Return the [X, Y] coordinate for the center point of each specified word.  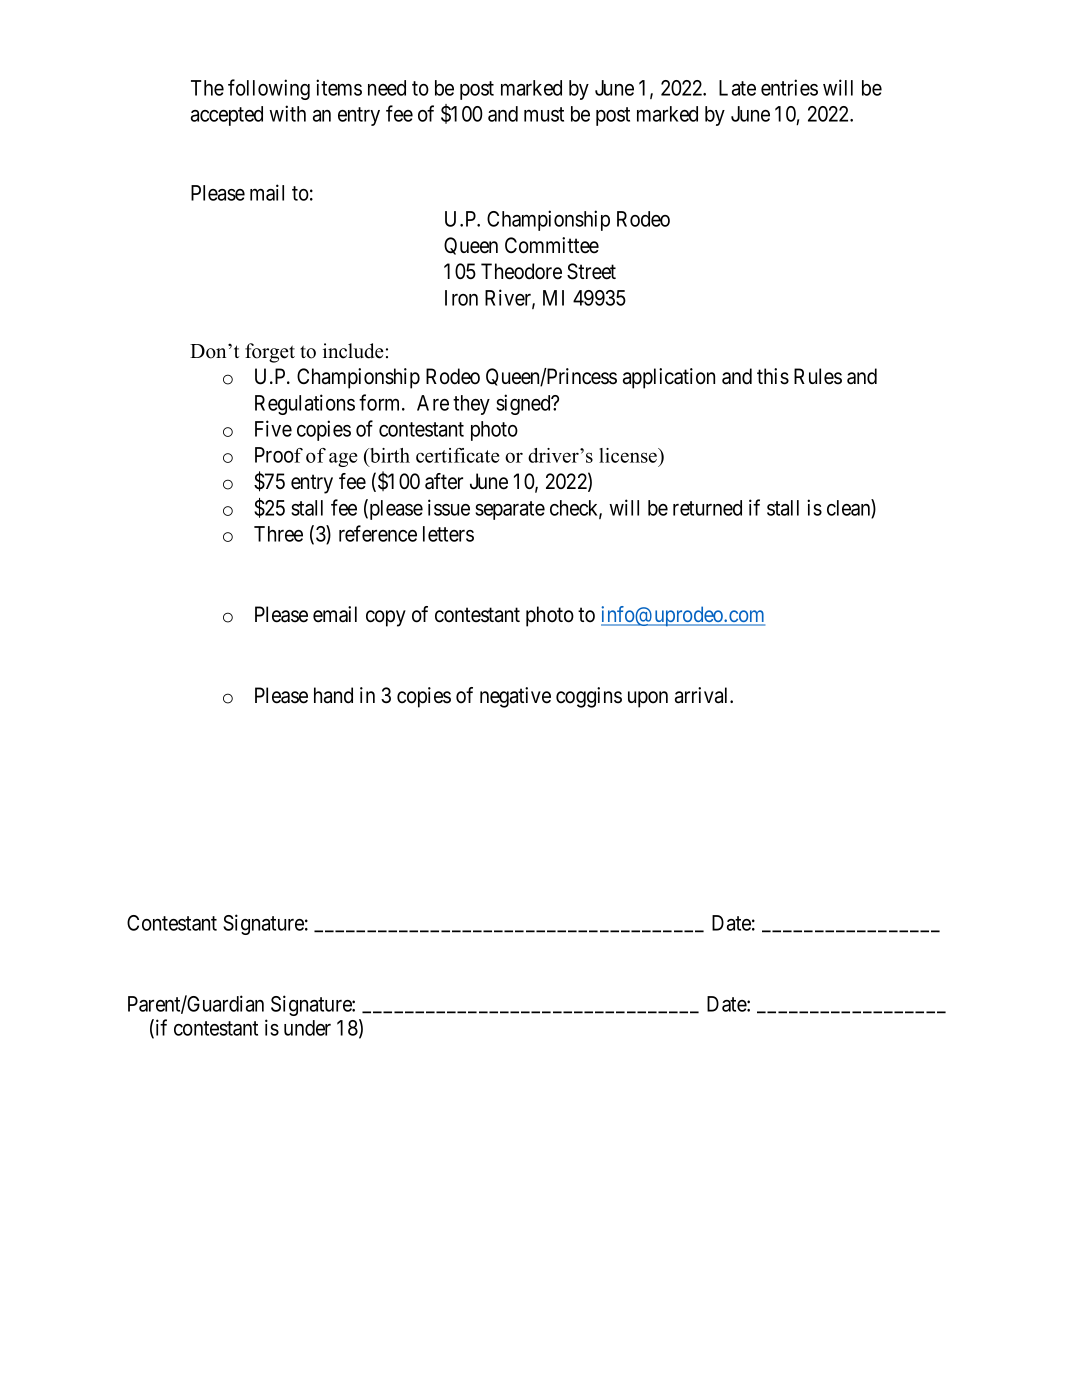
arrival [703, 695]
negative [515, 697]
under [307, 1028]
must [544, 114]
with [287, 113]
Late [737, 88]
